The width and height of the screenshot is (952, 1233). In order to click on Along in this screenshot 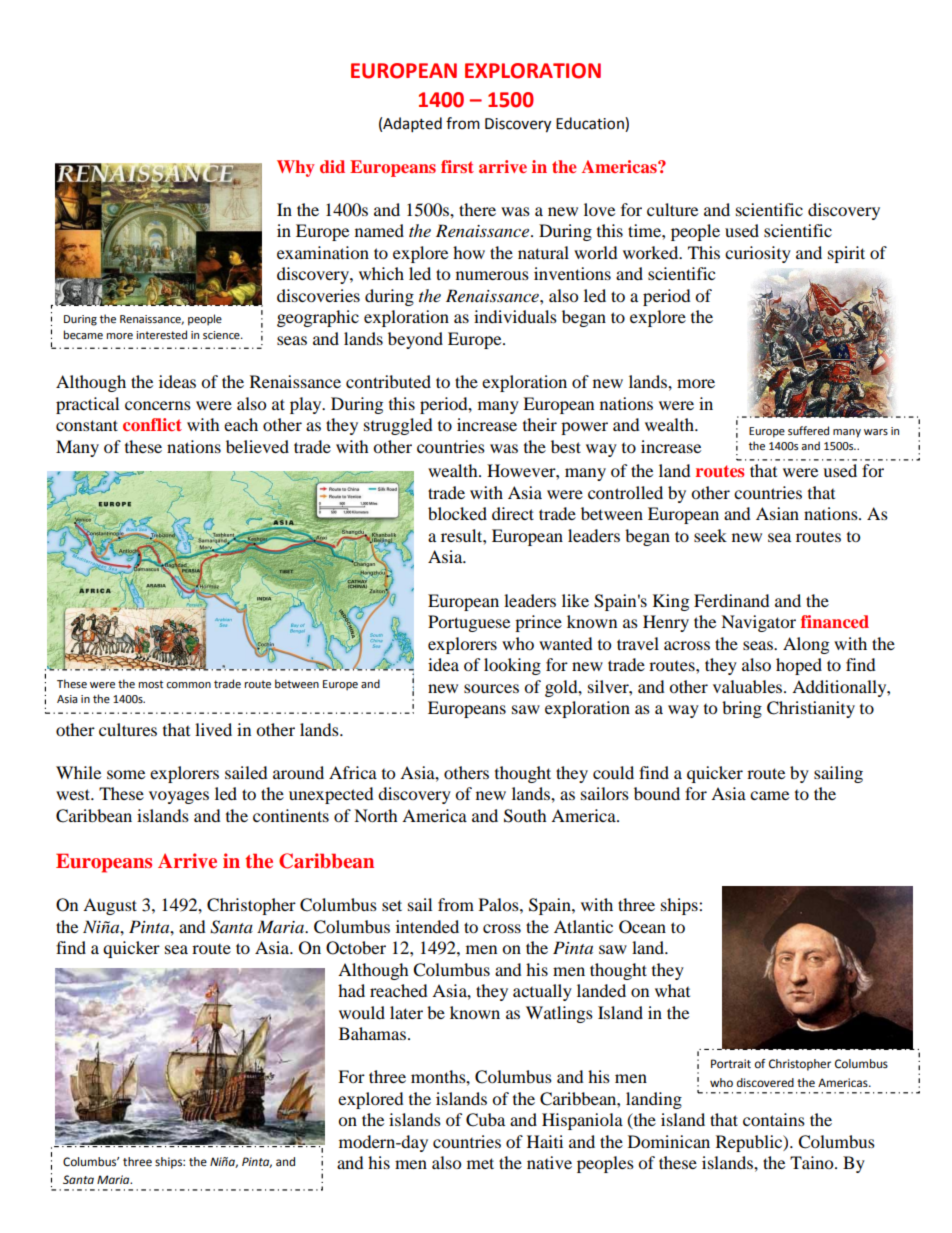, I will do `click(806, 645)`.
